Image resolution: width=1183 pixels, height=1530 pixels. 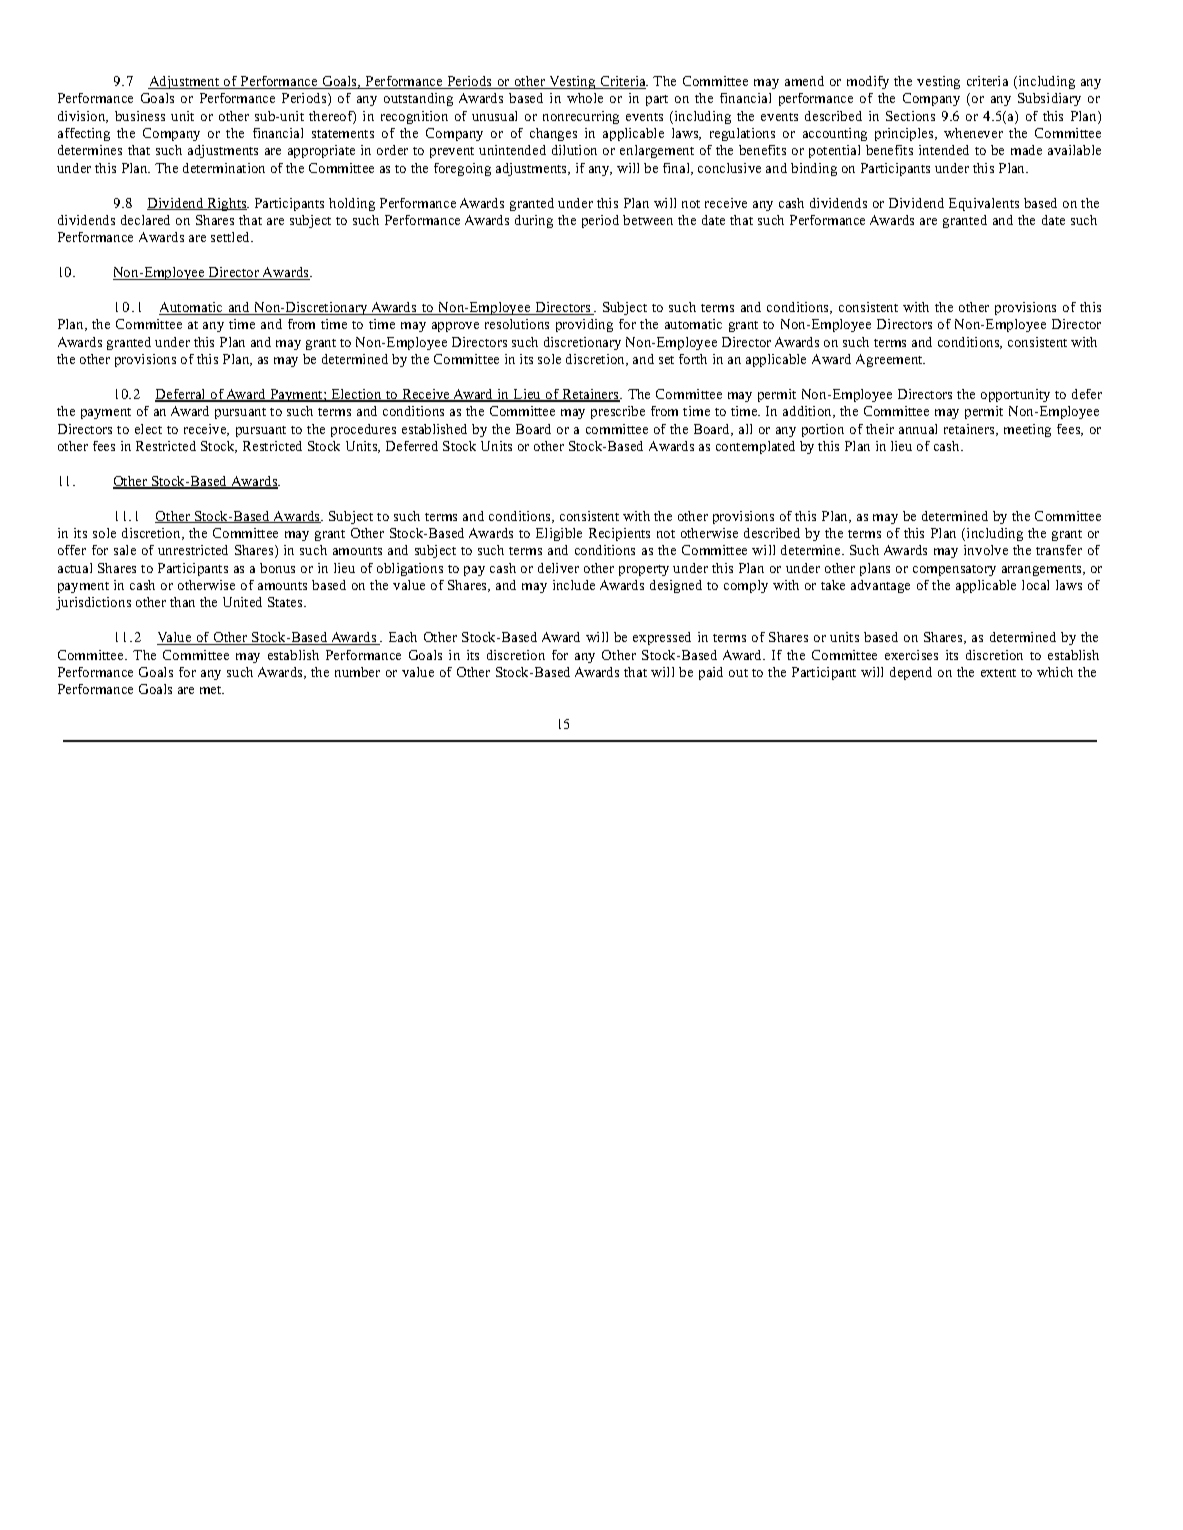 I want to click on depend, so click(x=911, y=673).
